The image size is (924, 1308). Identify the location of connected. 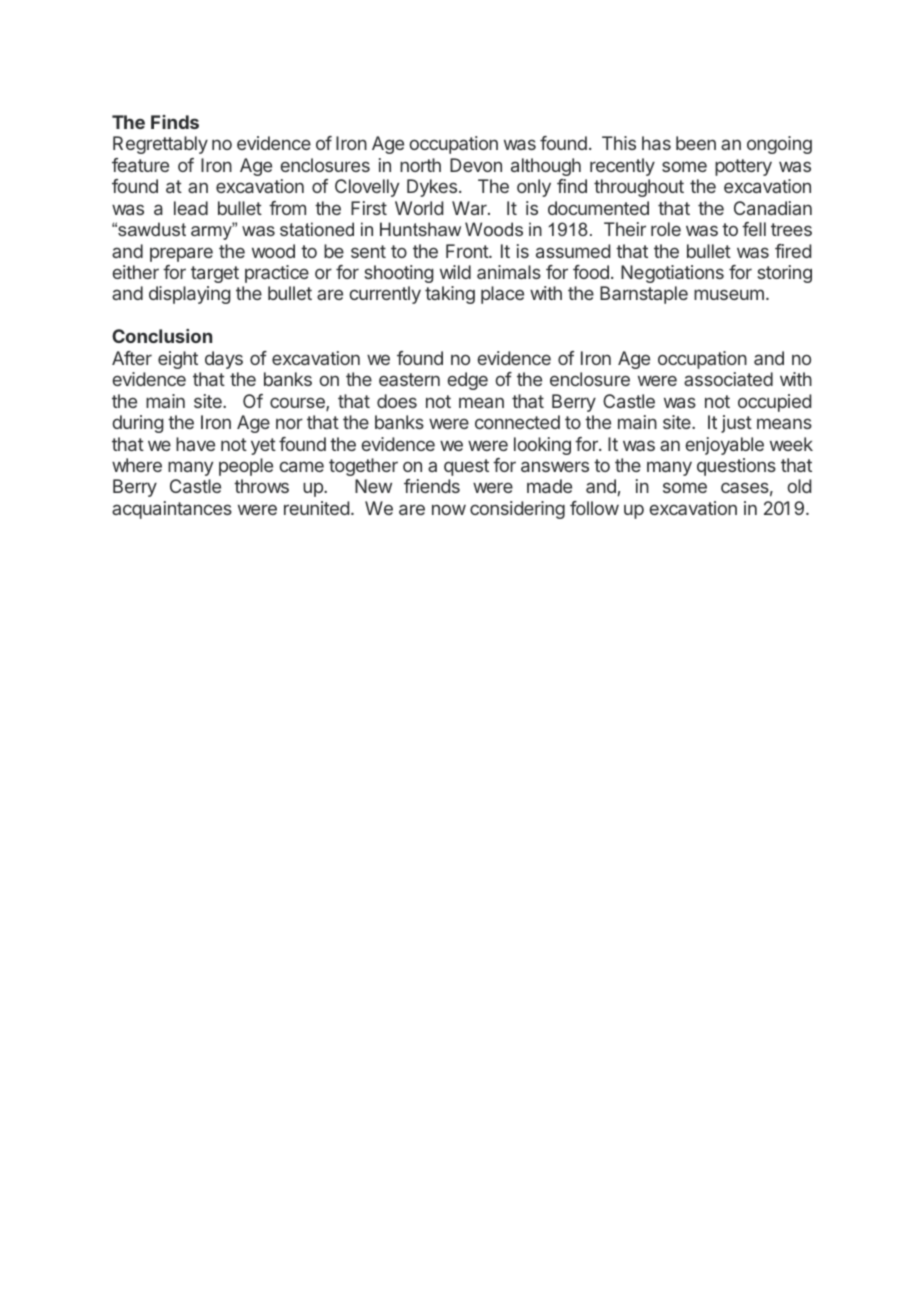
(517, 422).
